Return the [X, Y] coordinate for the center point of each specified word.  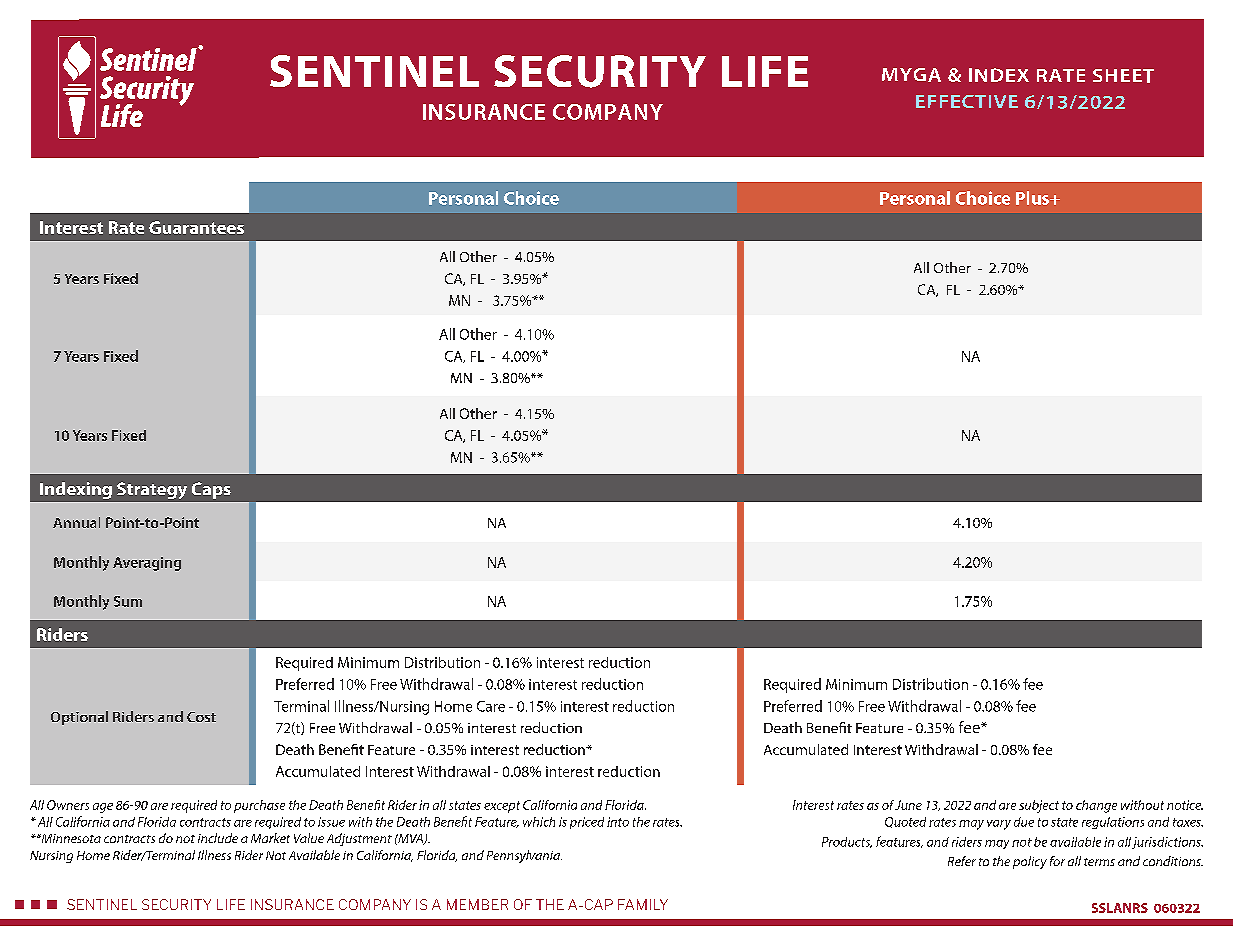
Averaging [147, 564]
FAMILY [643, 904]
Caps [211, 490]
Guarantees [196, 227]
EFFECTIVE [967, 101]
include [218, 838]
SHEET [1123, 76]
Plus [1034, 198]
